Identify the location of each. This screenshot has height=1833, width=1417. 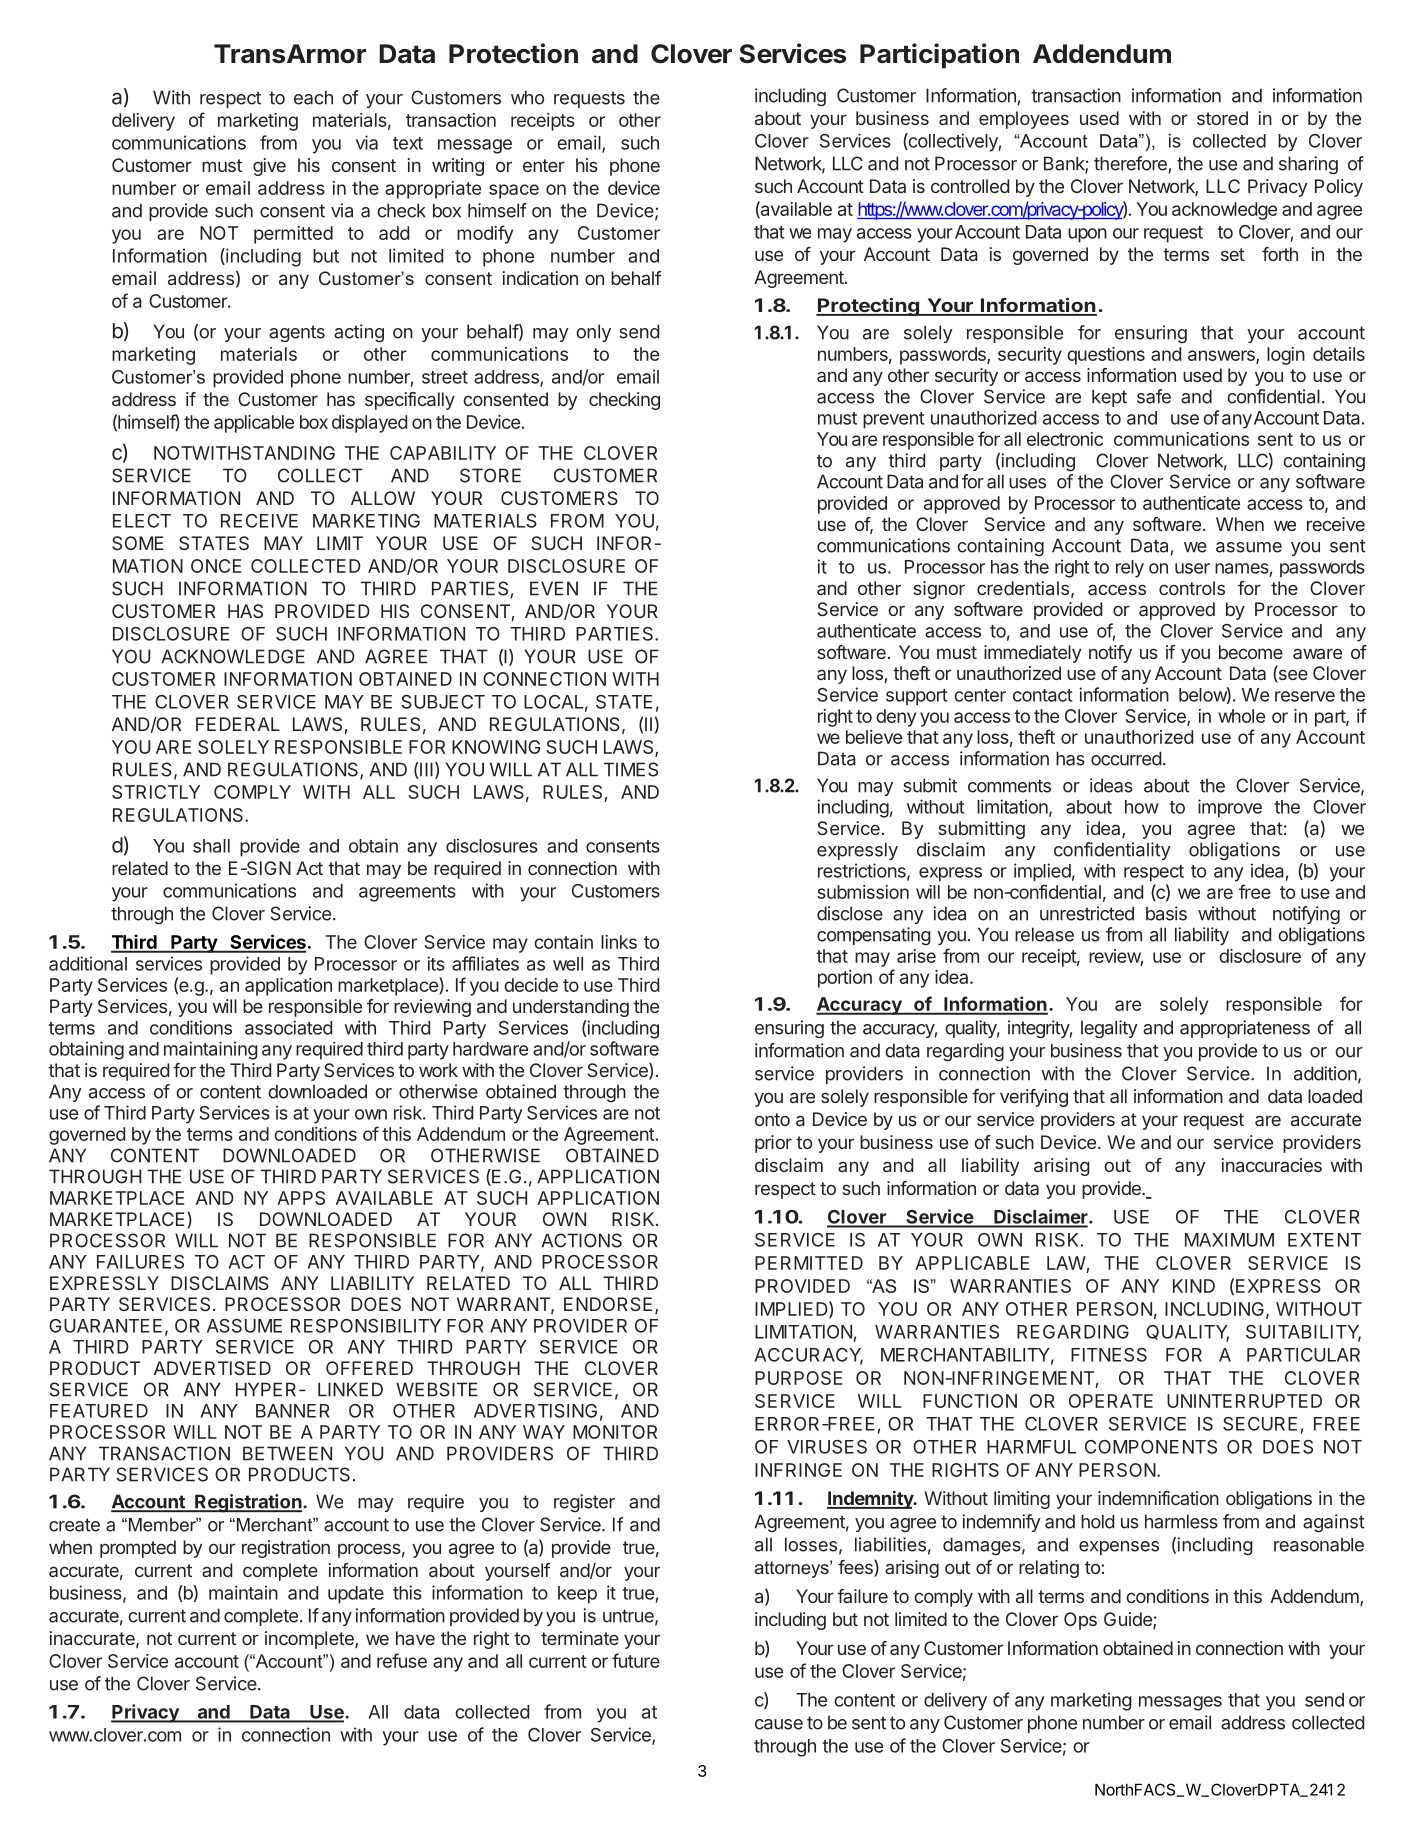
(313, 97).
